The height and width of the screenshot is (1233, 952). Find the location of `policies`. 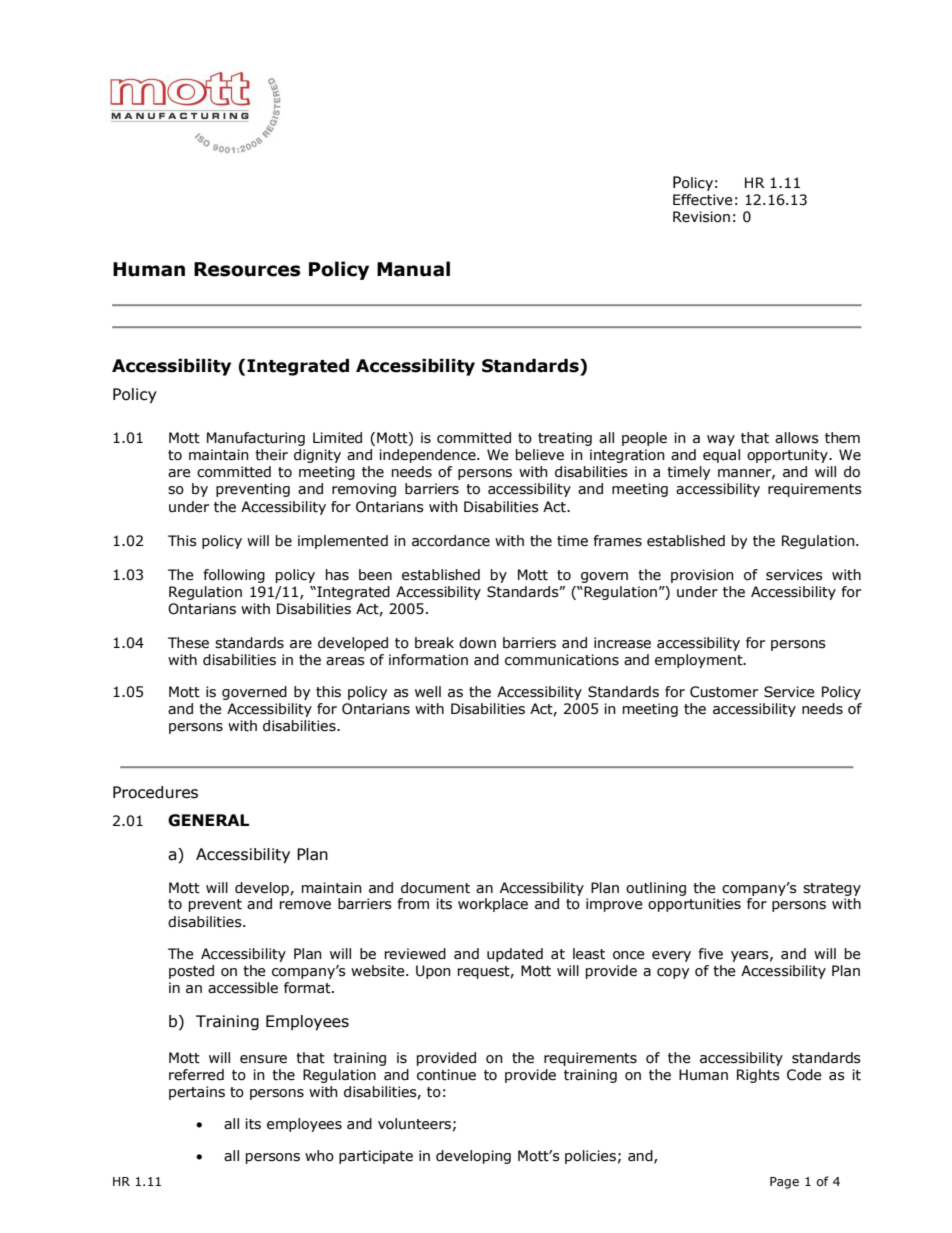

policies is located at coordinates (590, 1157).
